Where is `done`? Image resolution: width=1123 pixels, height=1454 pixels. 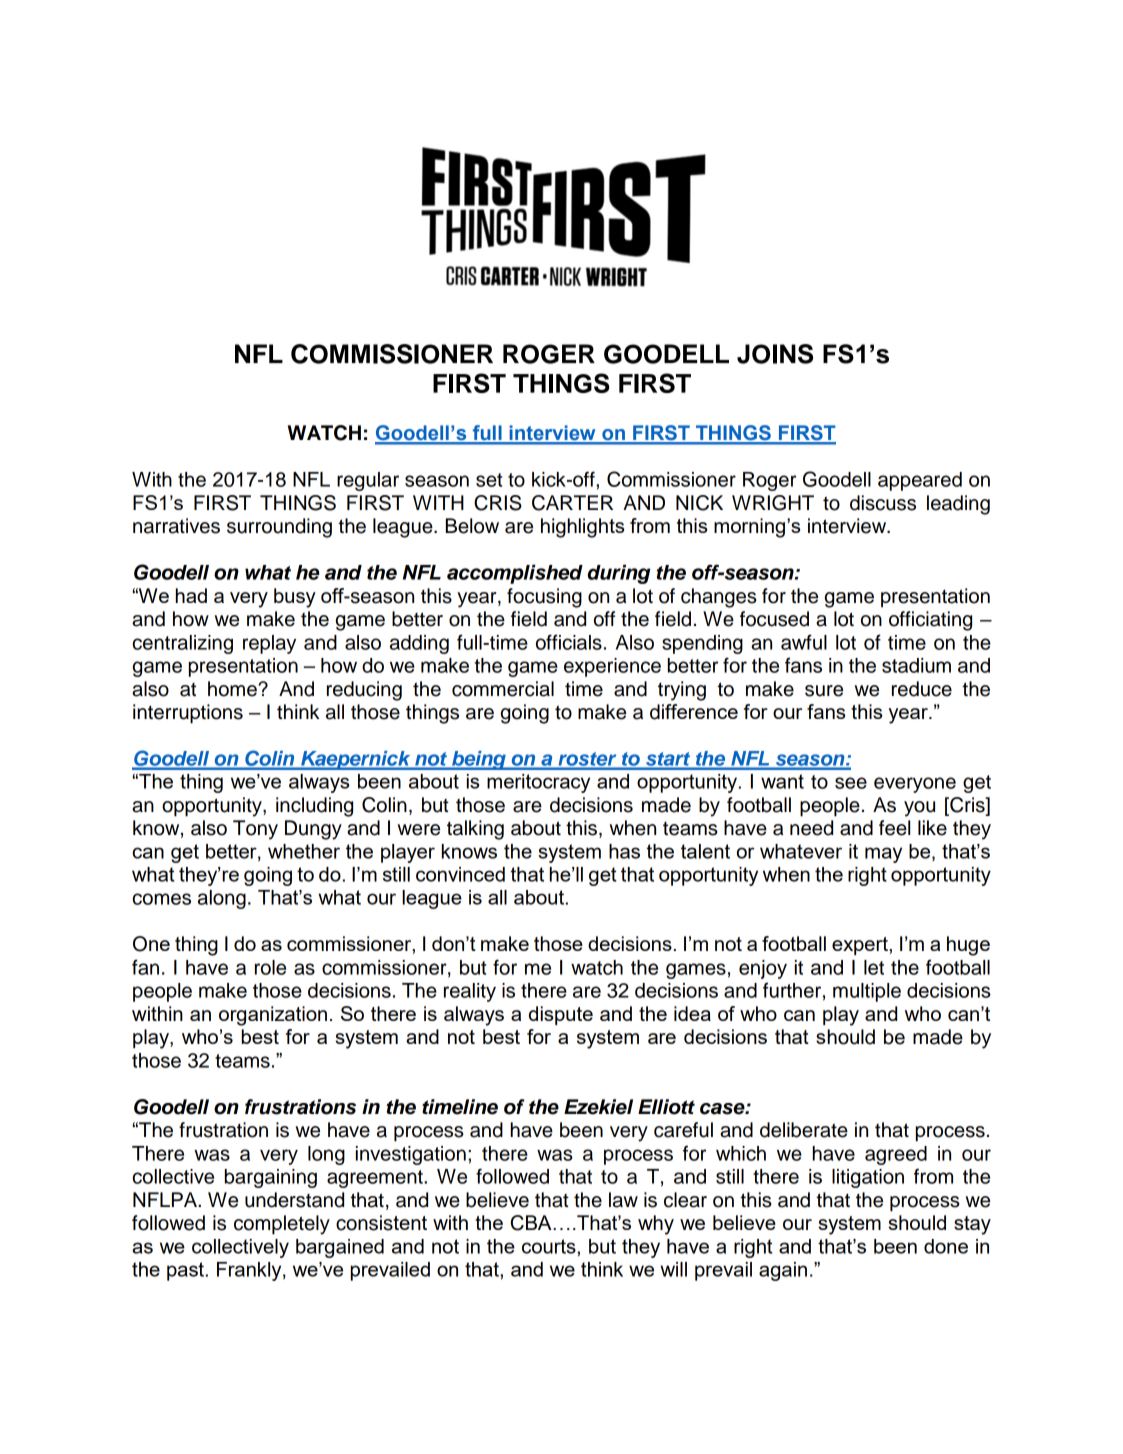
done is located at coordinates (946, 1246).
